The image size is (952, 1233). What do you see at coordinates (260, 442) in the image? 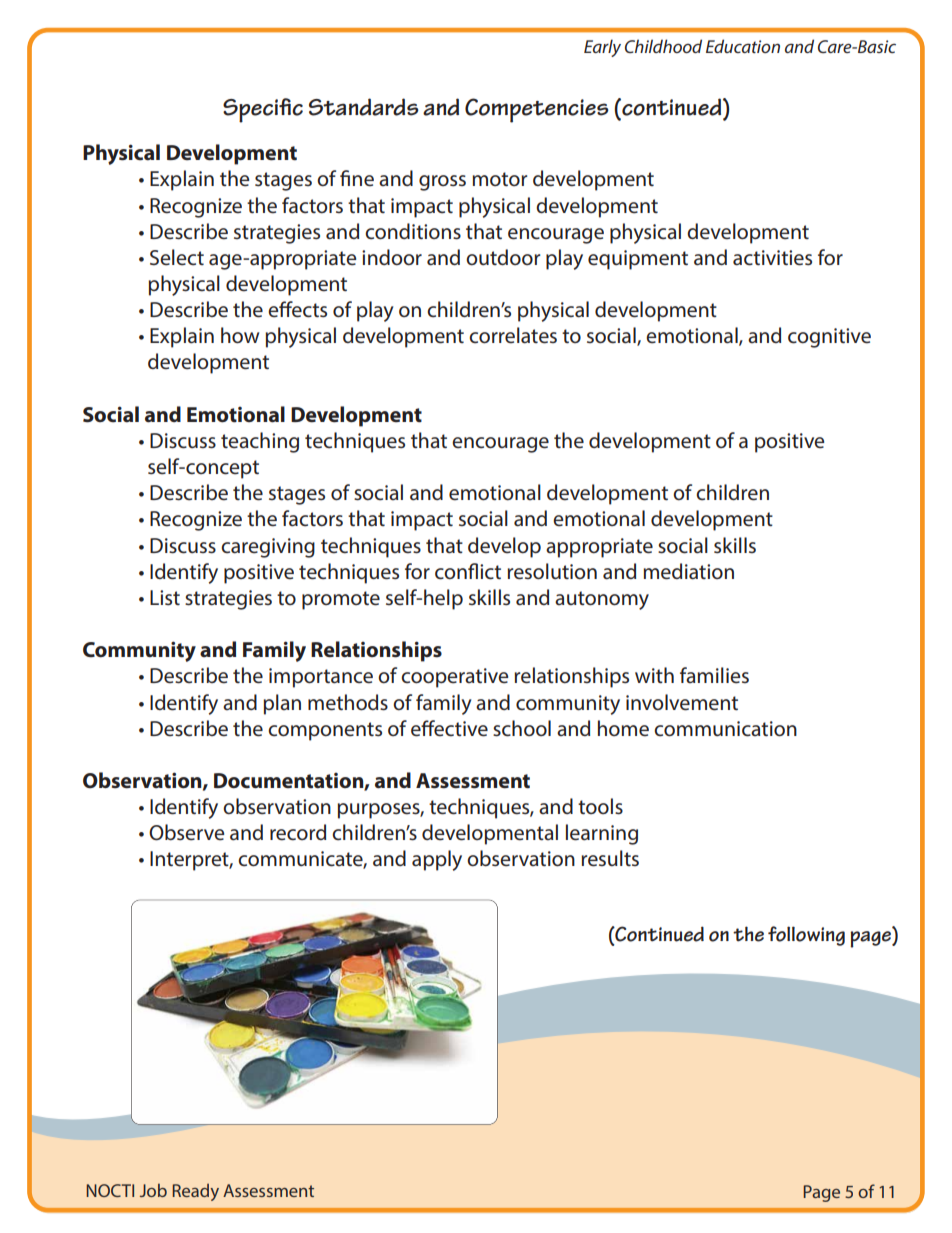
I see `teaching` at bounding box center [260, 442].
